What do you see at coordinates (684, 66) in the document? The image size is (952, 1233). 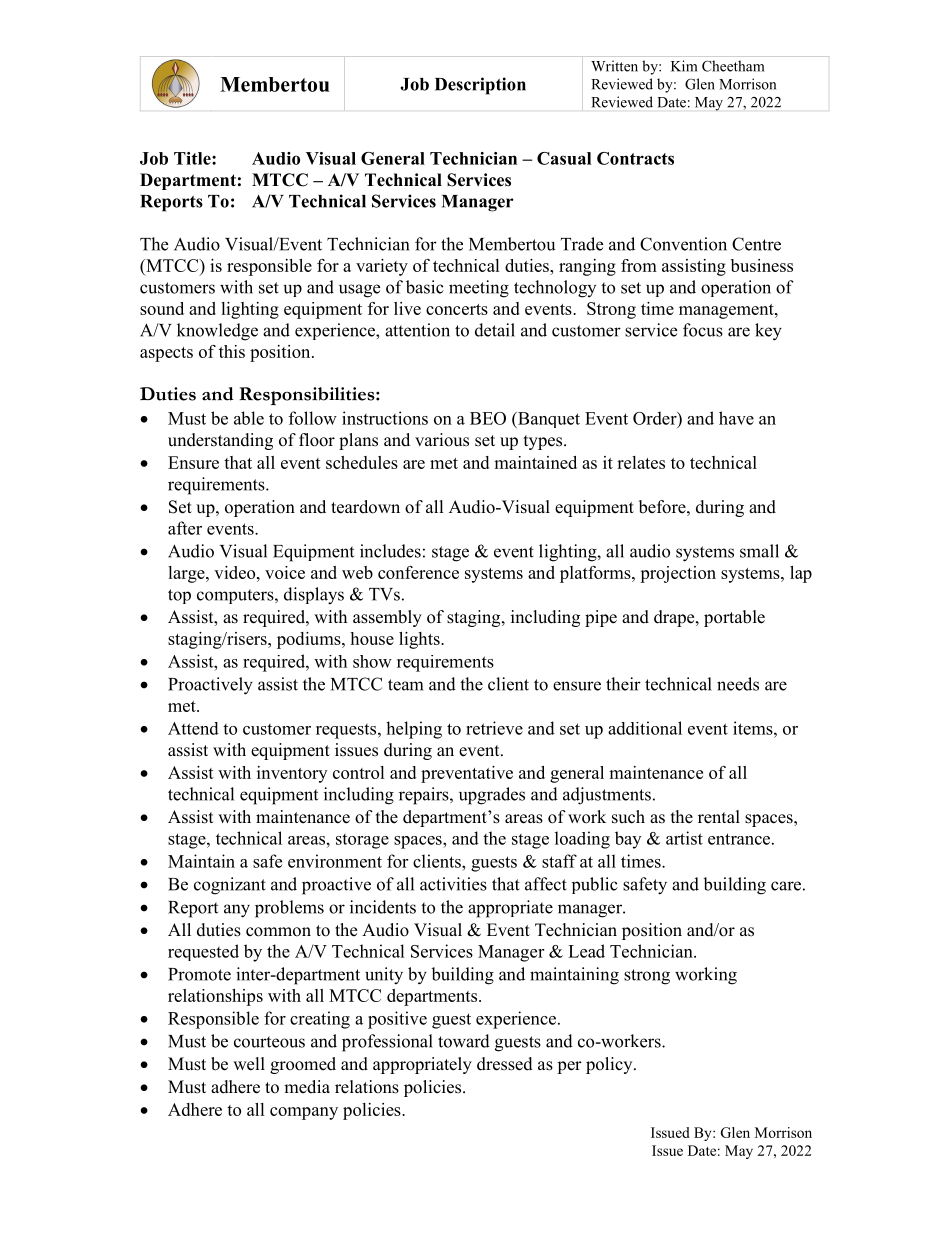 I see `Kim` at bounding box center [684, 66].
